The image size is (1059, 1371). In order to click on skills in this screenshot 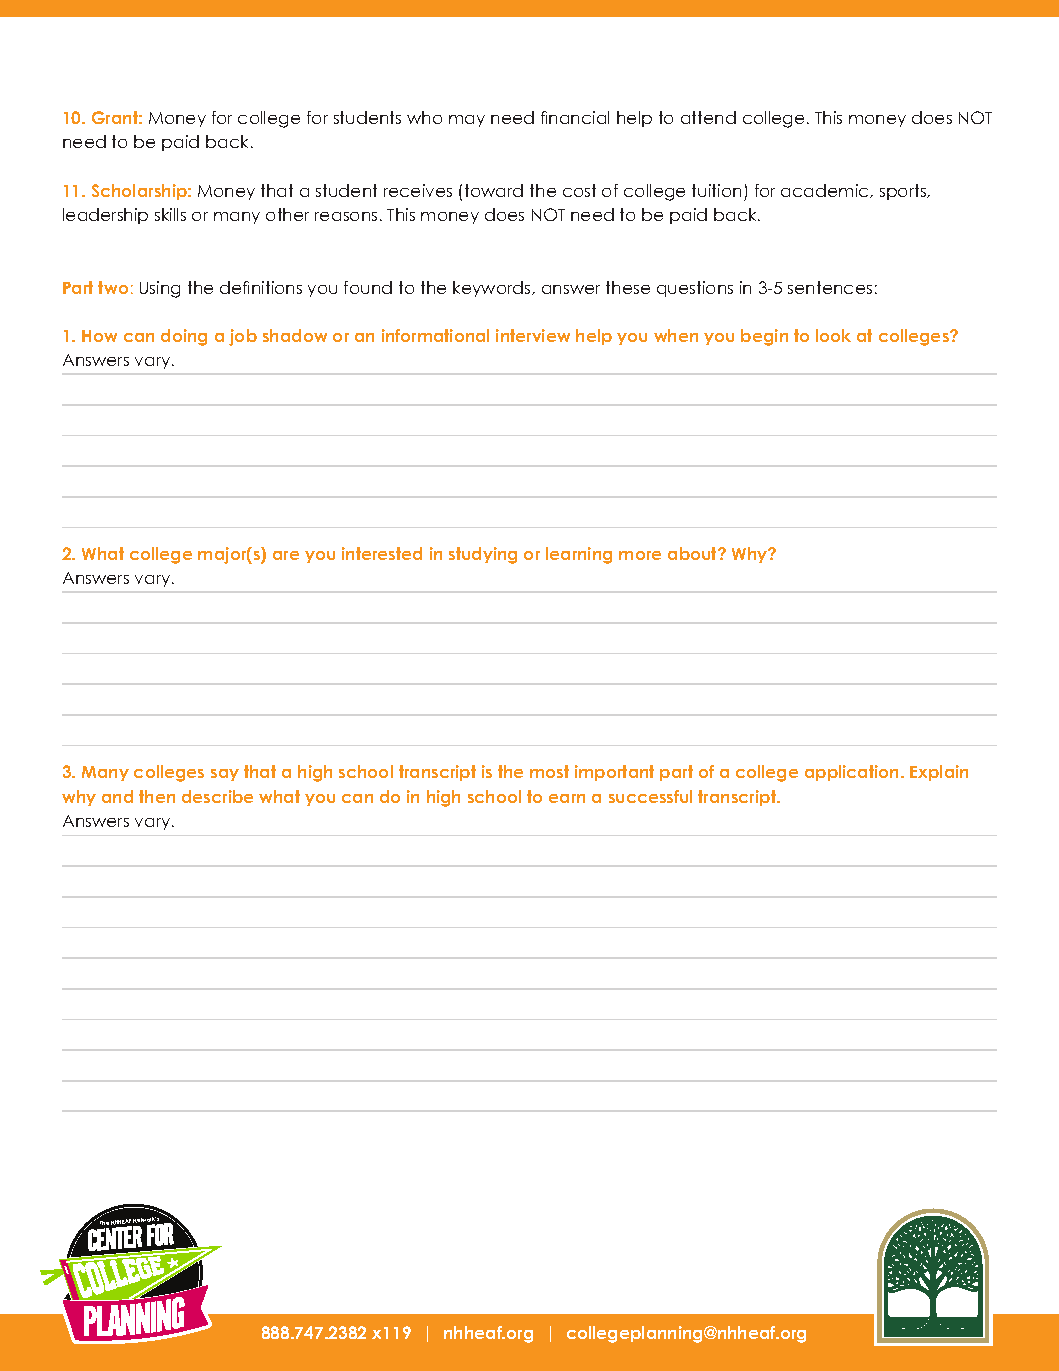, I will do `click(170, 214)`.
